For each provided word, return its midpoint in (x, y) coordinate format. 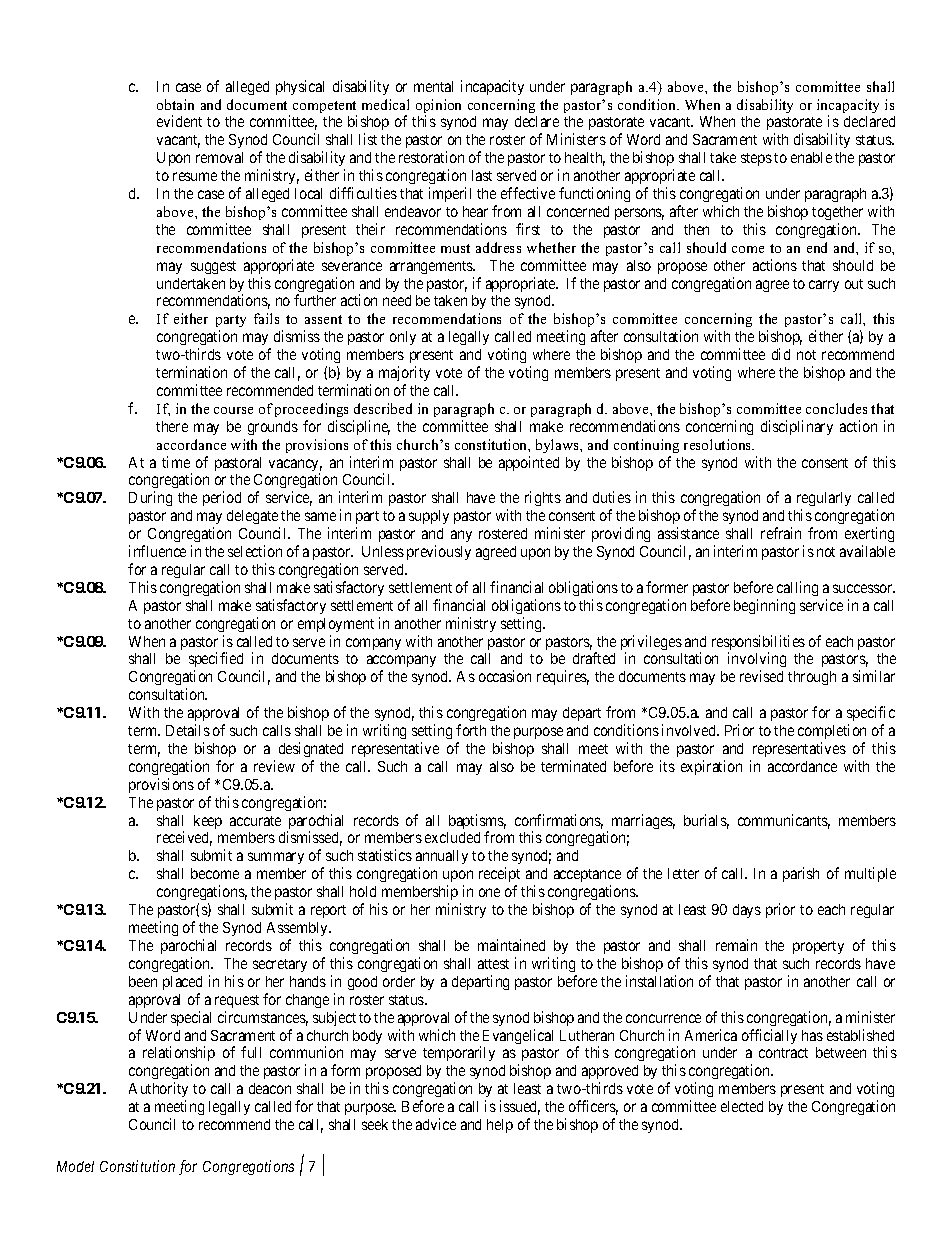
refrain (781, 533)
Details (188, 730)
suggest (213, 267)
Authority (158, 1091)
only (403, 338)
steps (756, 159)
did (781, 354)
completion (832, 733)
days (747, 911)
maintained (511, 945)
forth (471, 730)
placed (182, 983)
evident (179, 121)
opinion (438, 107)
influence (157, 551)
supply (429, 517)
